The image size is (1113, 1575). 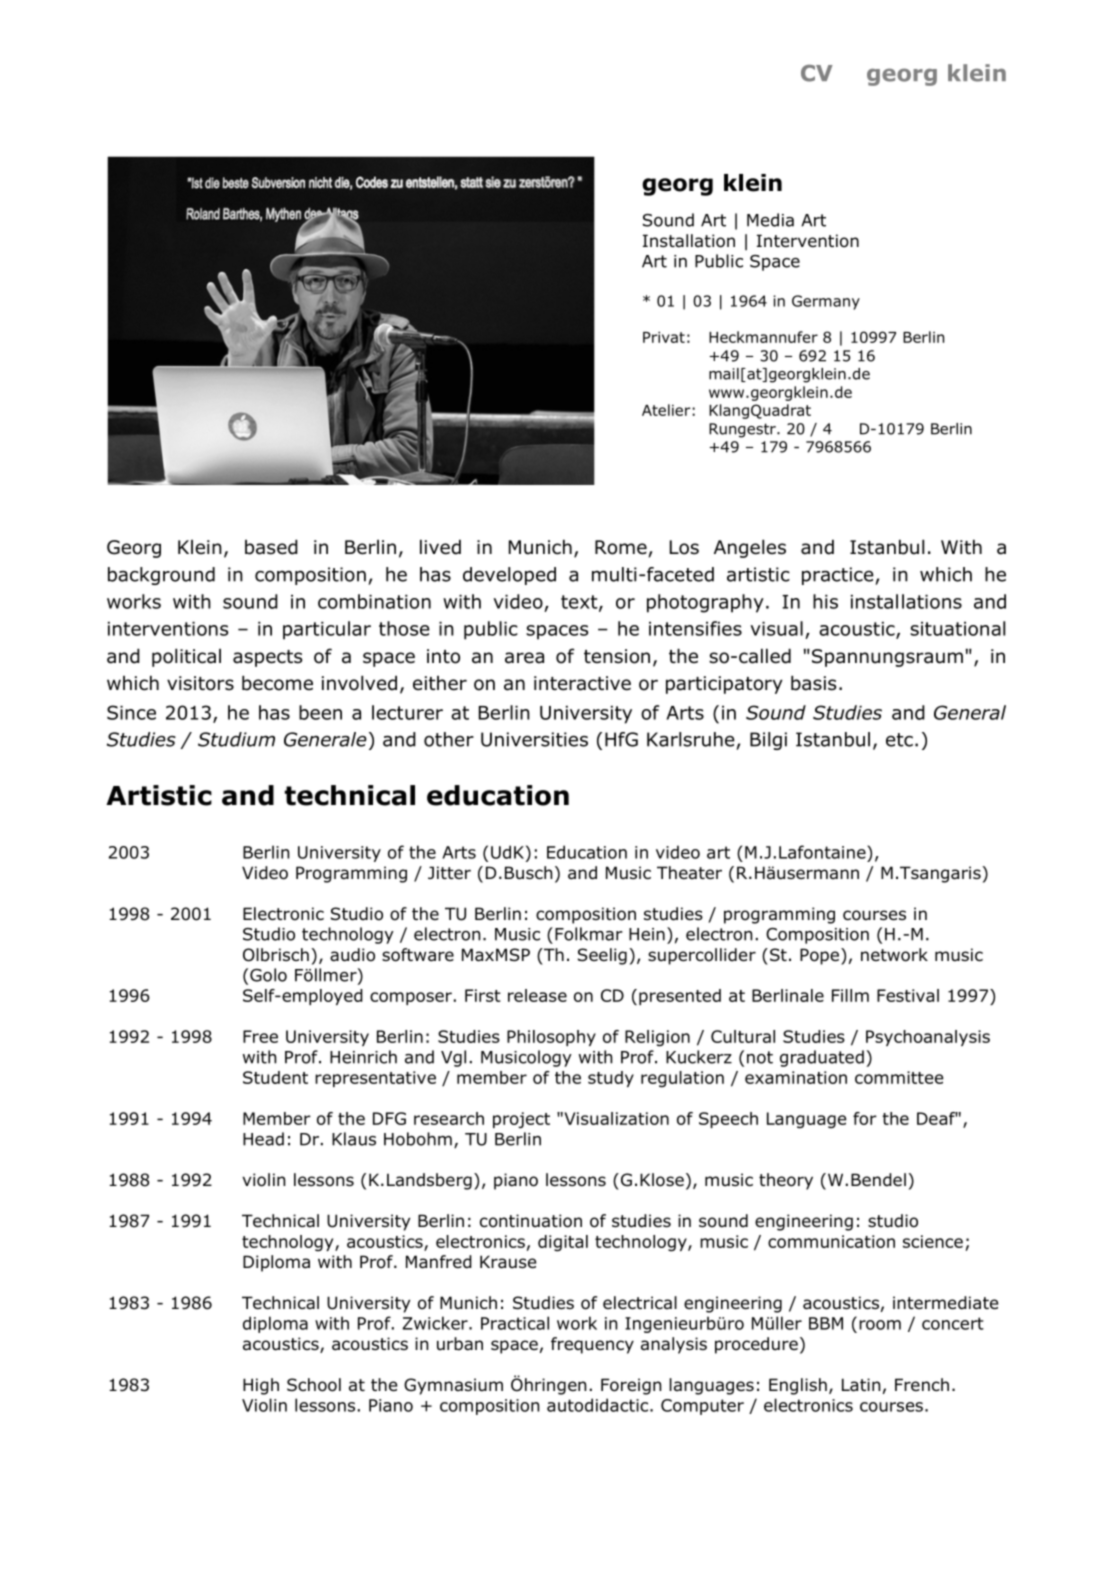 What do you see at coordinates (592, 1345) in the screenshot?
I see `frequency` at bounding box center [592, 1345].
